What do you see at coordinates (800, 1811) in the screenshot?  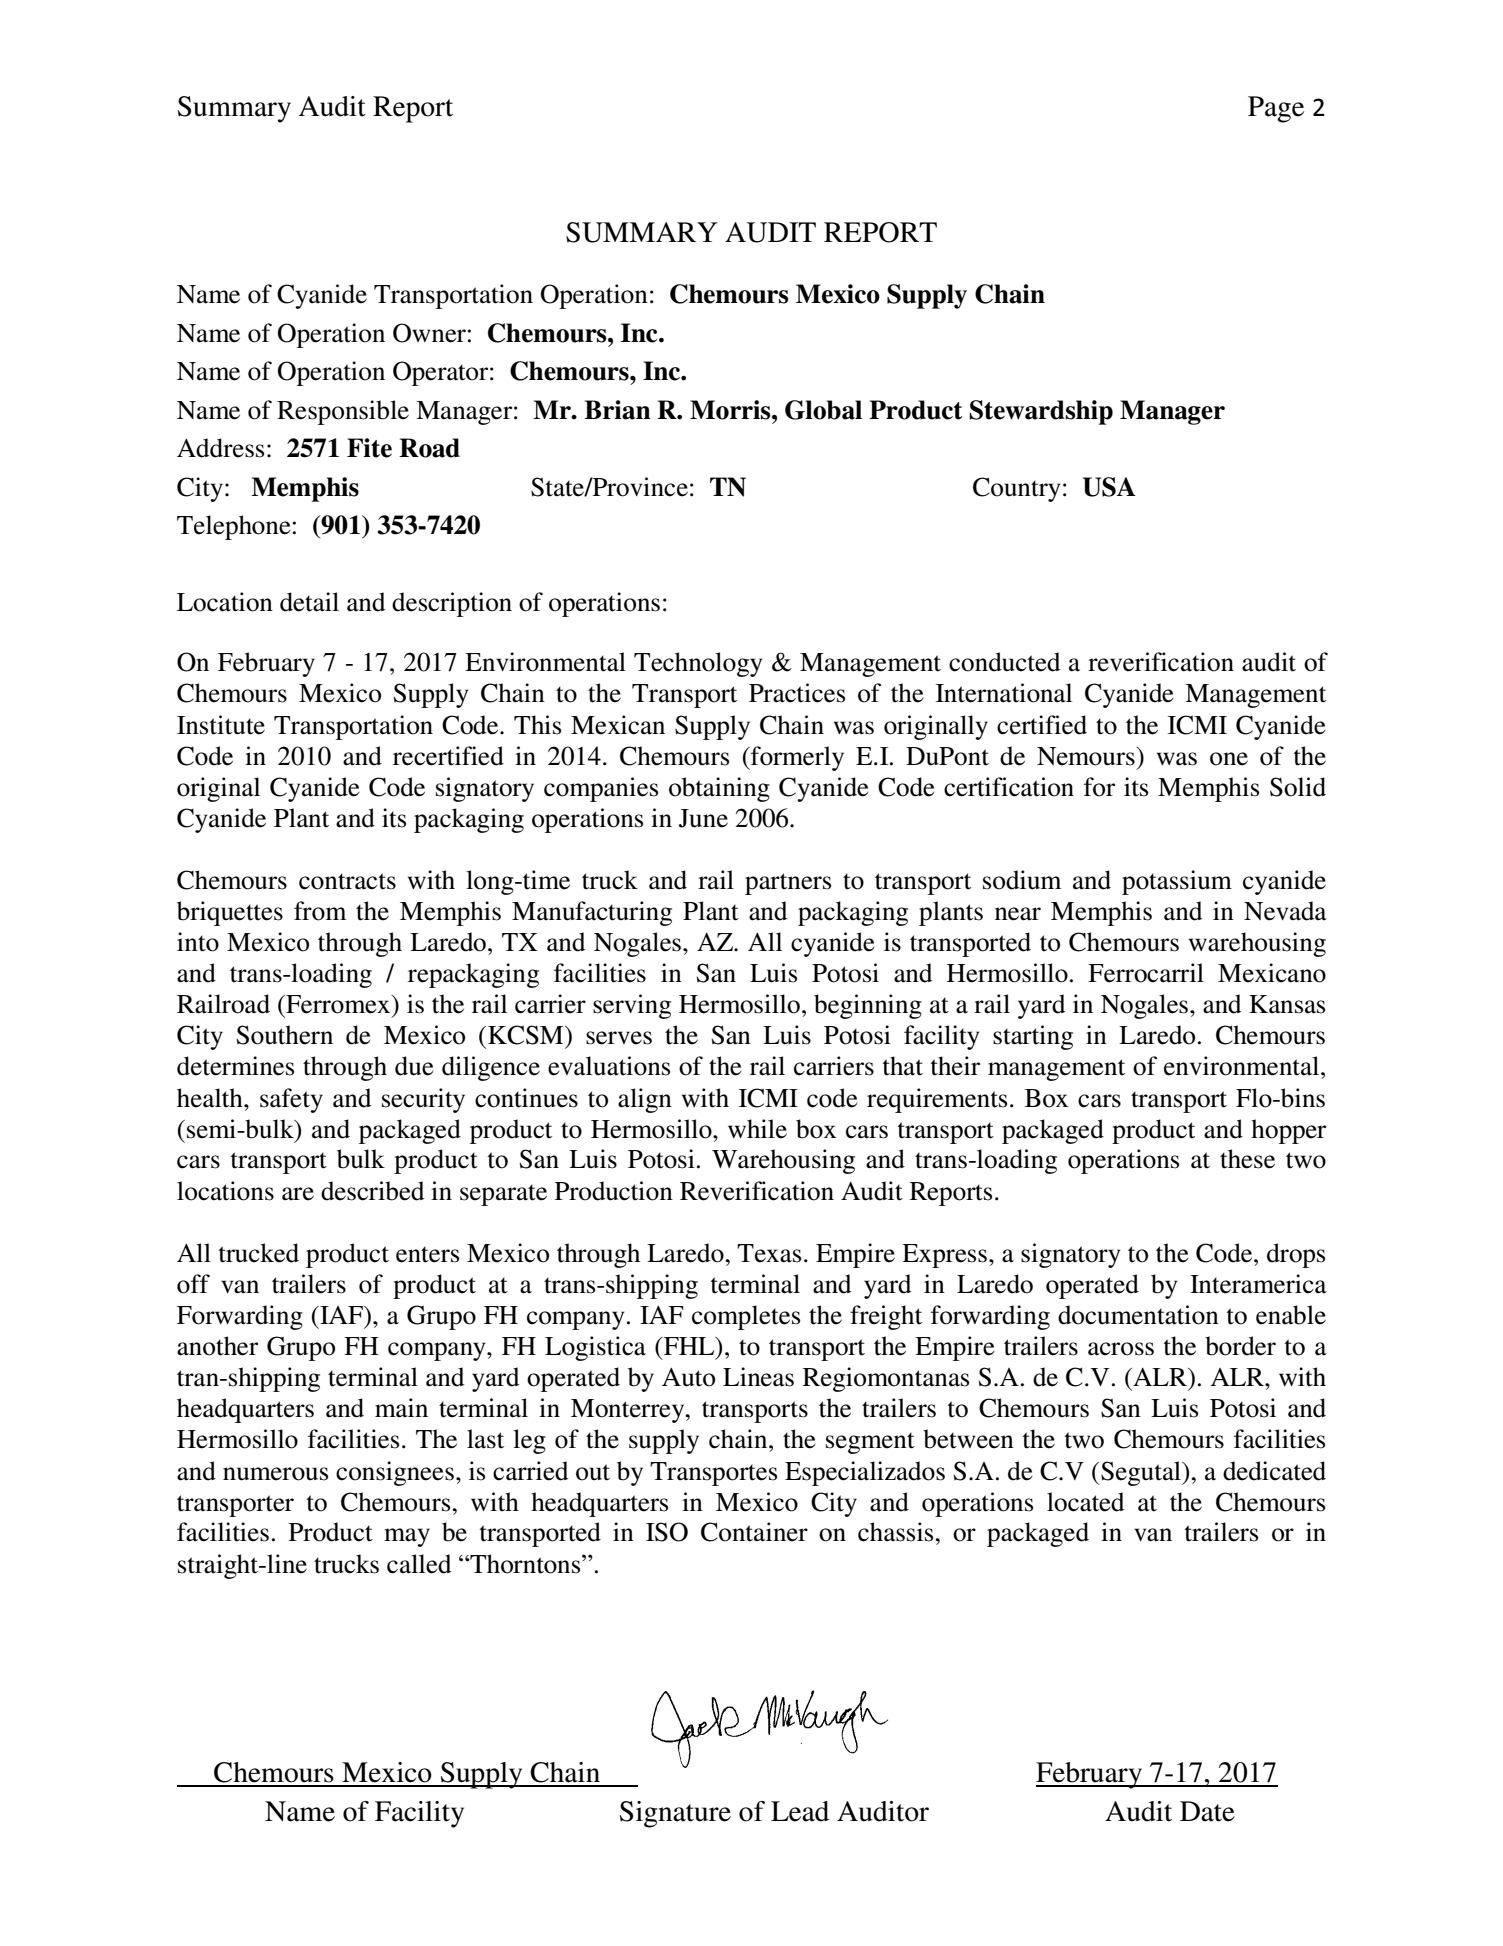 I see `Lead` at bounding box center [800, 1811].
